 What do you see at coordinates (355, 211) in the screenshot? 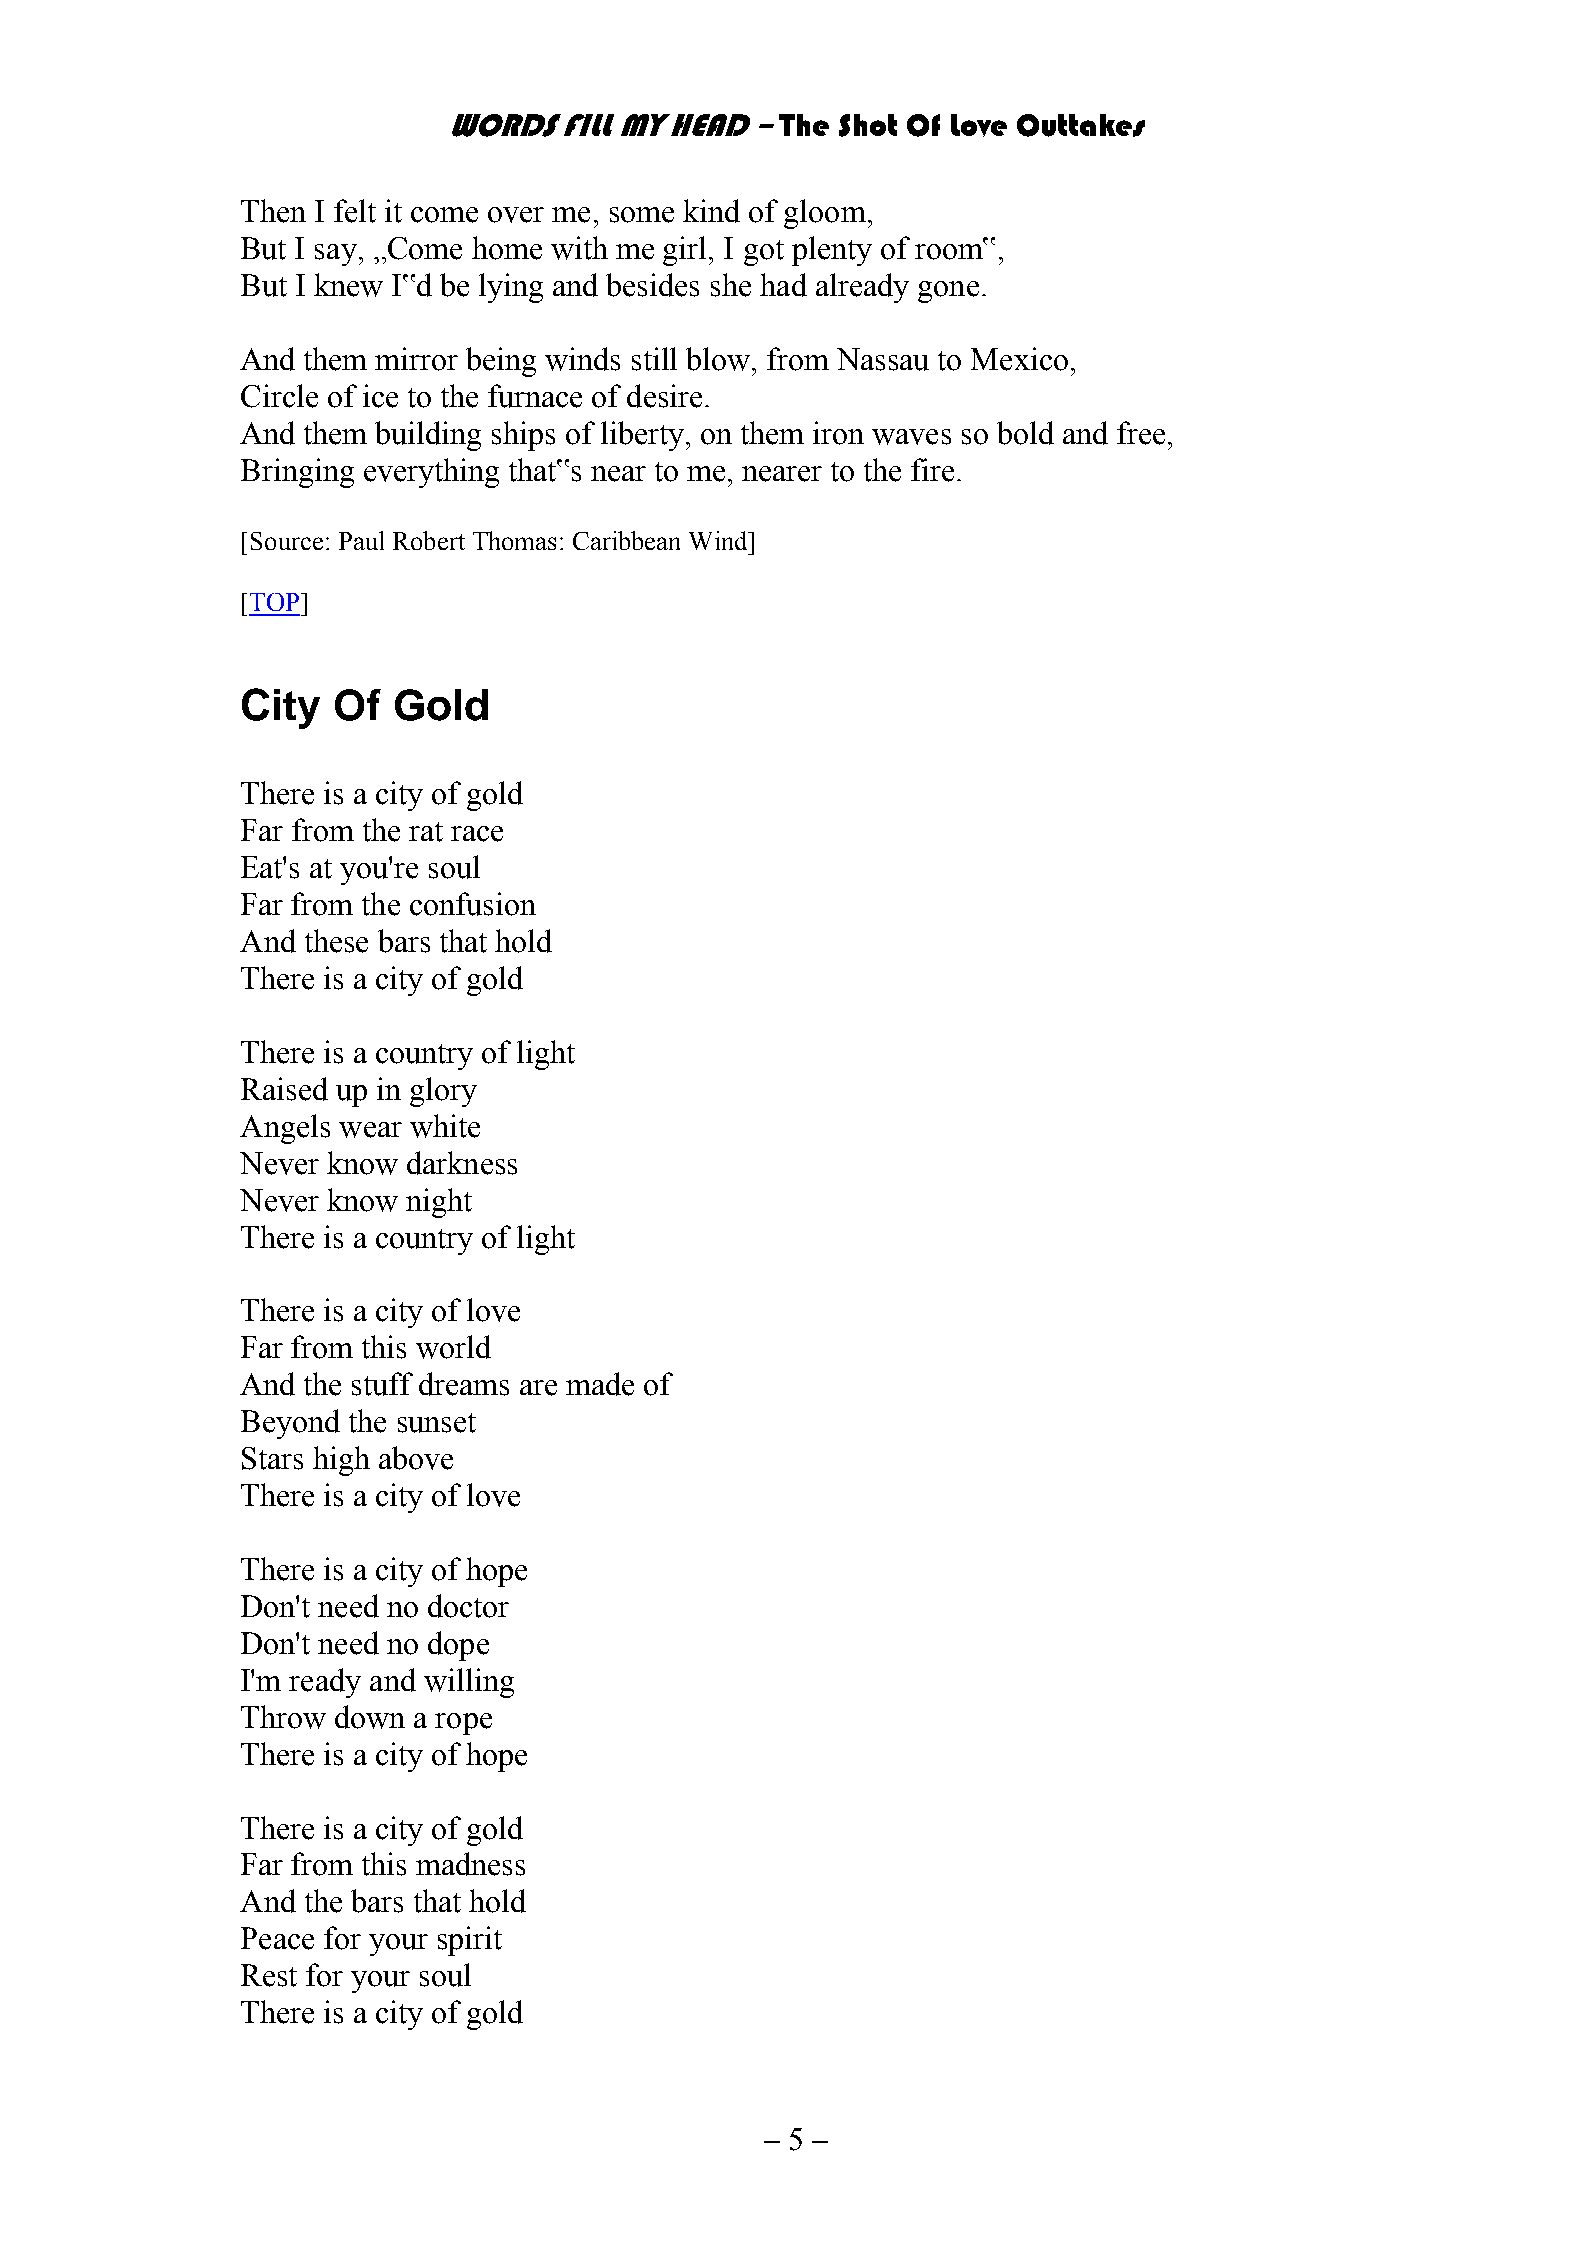
I see `felt` at bounding box center [355, 211].
